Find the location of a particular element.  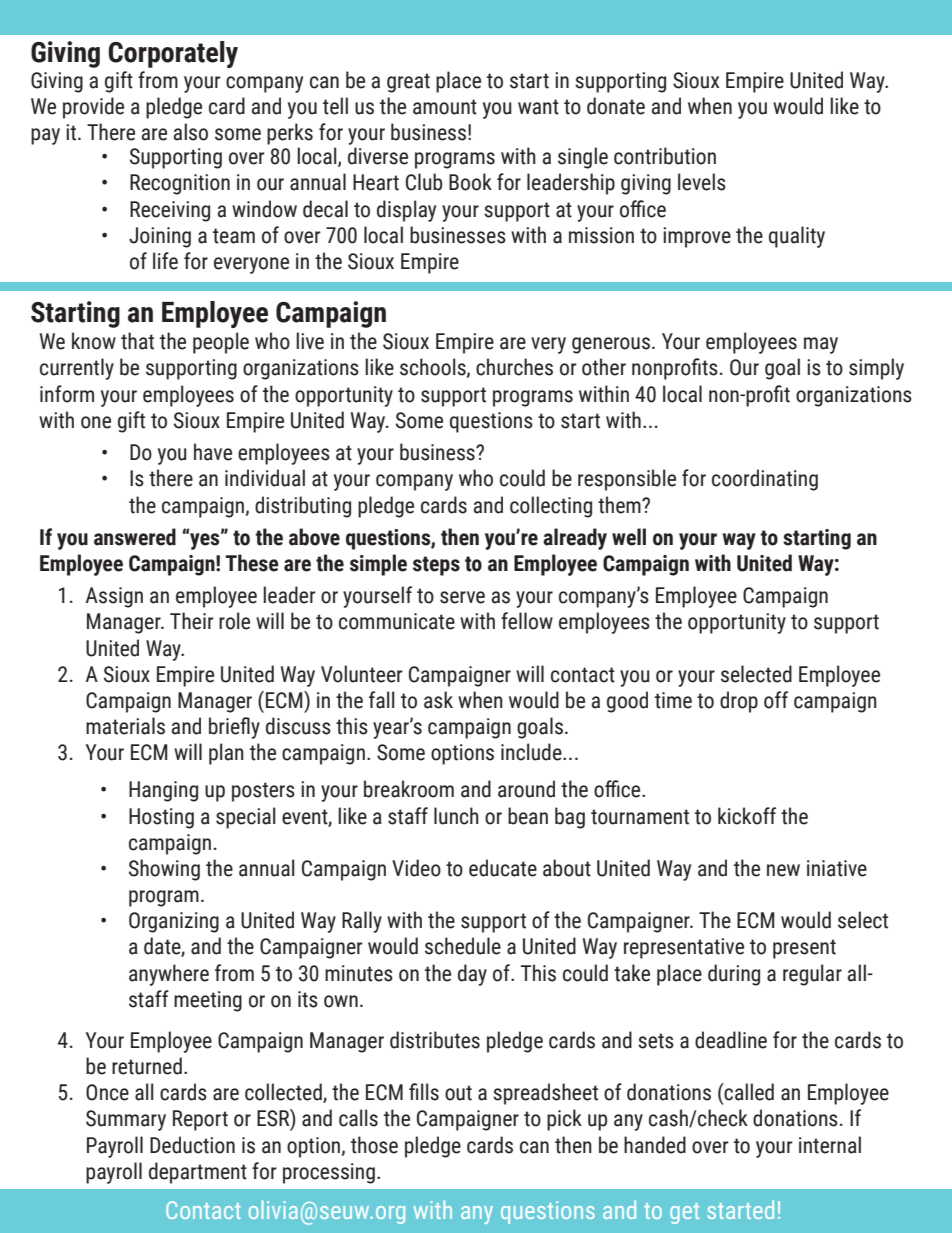

have is located at coordinates (213, 452).
